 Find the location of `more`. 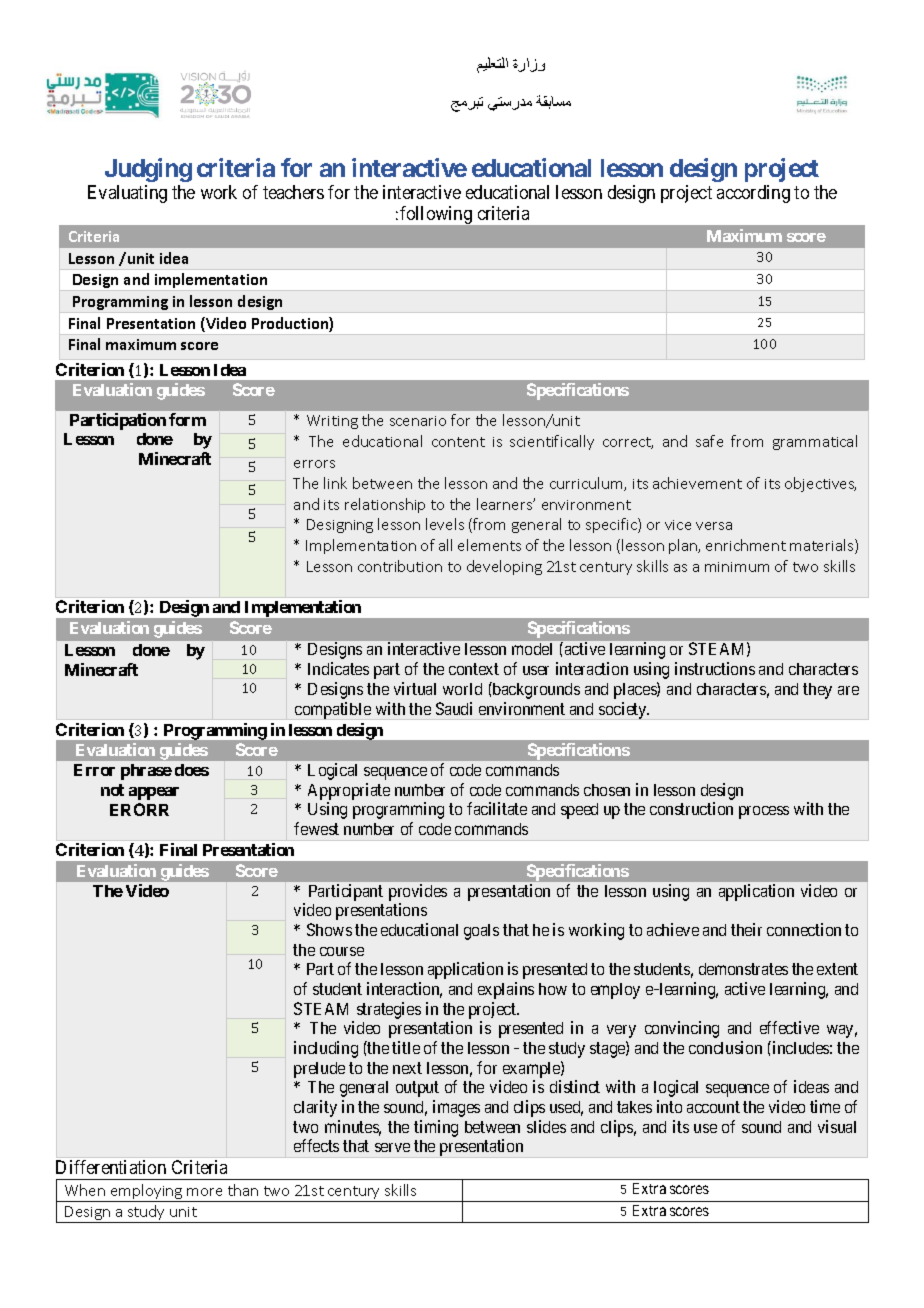

more is located at coordinates (204, 1192).
